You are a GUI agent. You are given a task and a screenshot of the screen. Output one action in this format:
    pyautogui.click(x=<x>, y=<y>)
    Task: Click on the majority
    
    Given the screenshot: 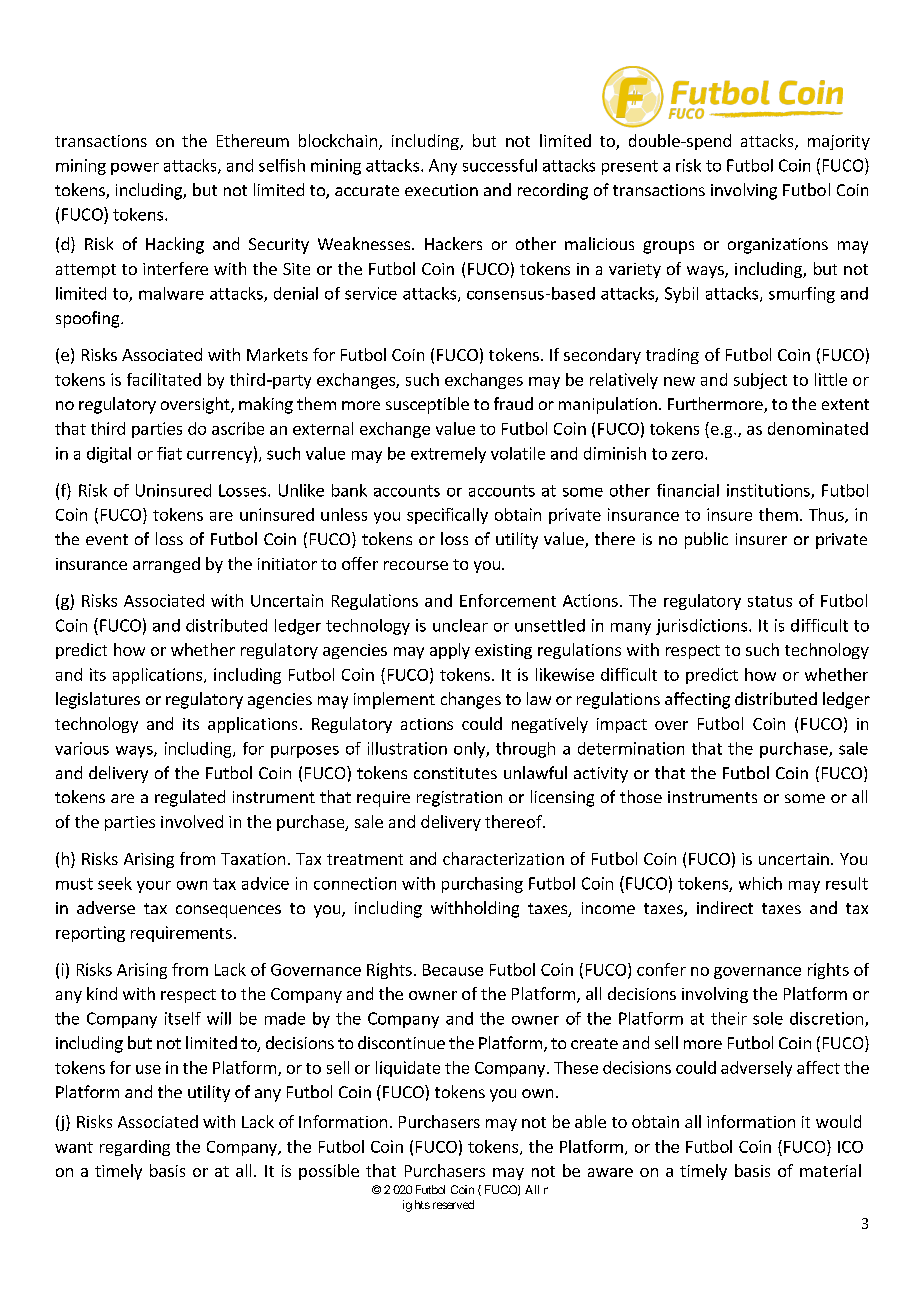 What is the action you would take?
    pyautogui.click(x=839, y=142)
